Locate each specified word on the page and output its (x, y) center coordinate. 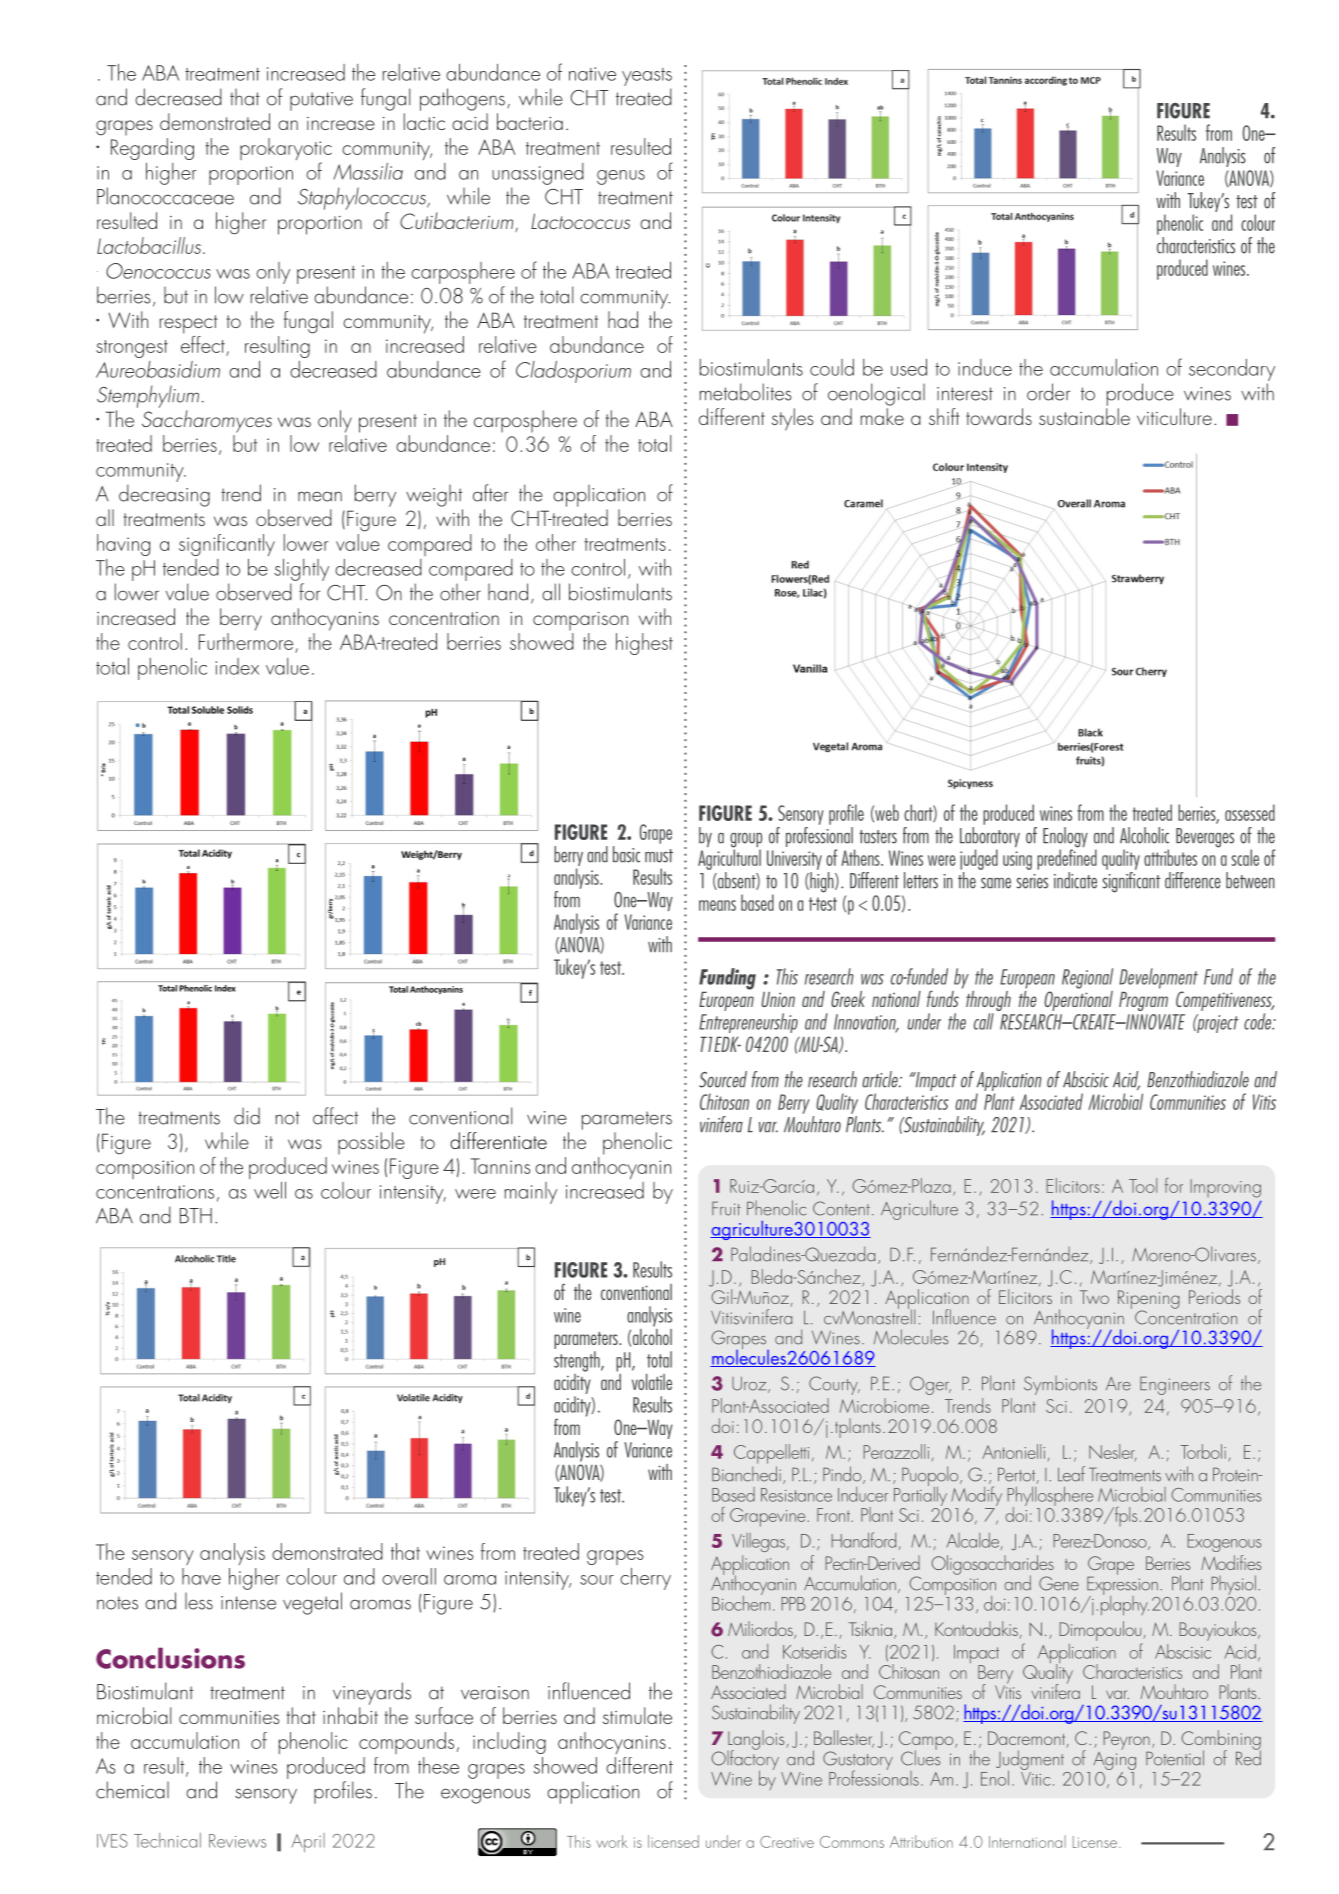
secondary (1232, 370)
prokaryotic (286, 150)
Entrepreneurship (748, 1023)
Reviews (237, 1841)
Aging (1114, 1759)
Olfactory (746, 1760)
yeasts (647, 77)
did (247, 1116)
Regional (1087, 978)
